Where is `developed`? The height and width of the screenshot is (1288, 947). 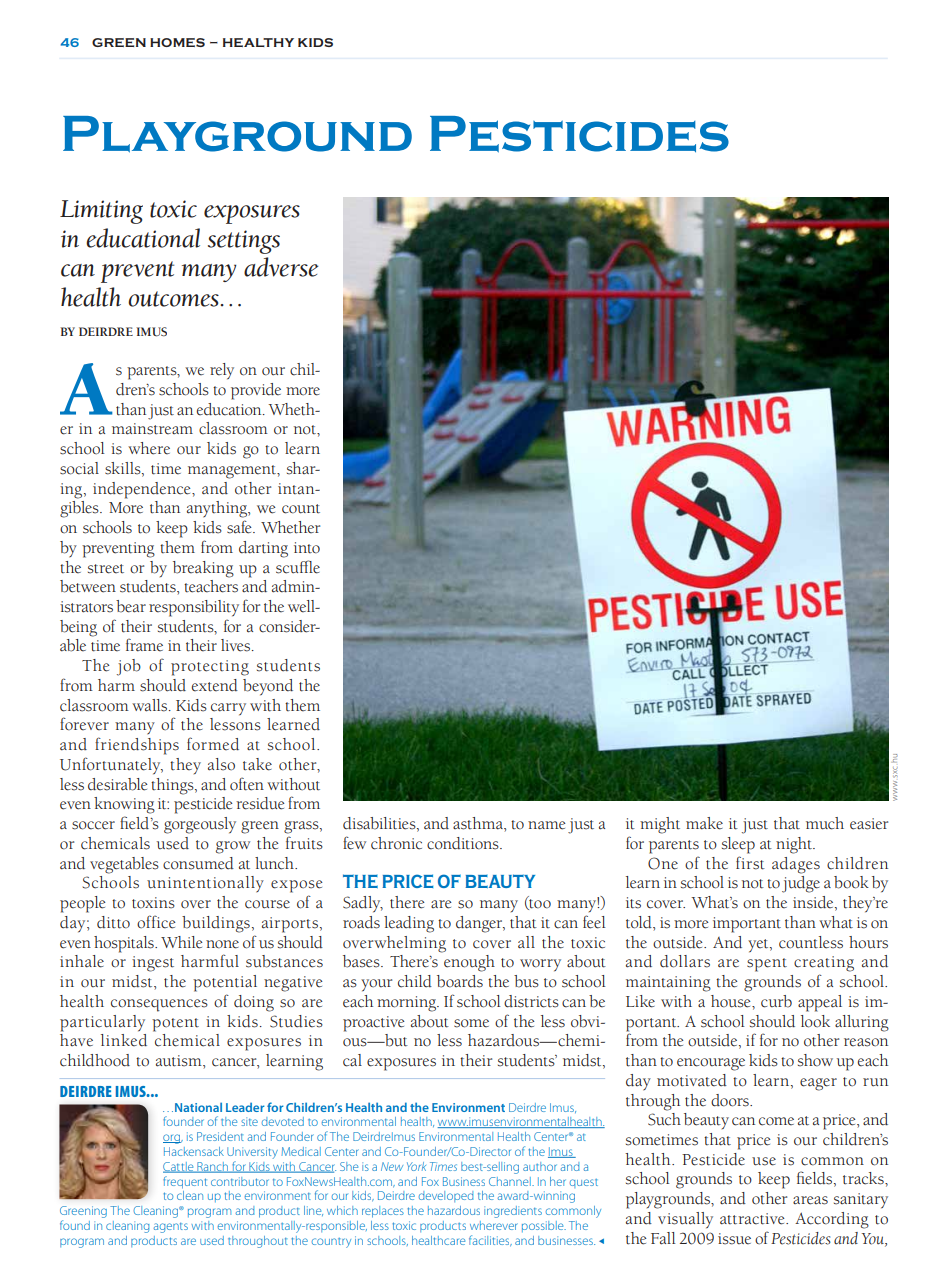 developed is located at coordinates (446, 1196).
